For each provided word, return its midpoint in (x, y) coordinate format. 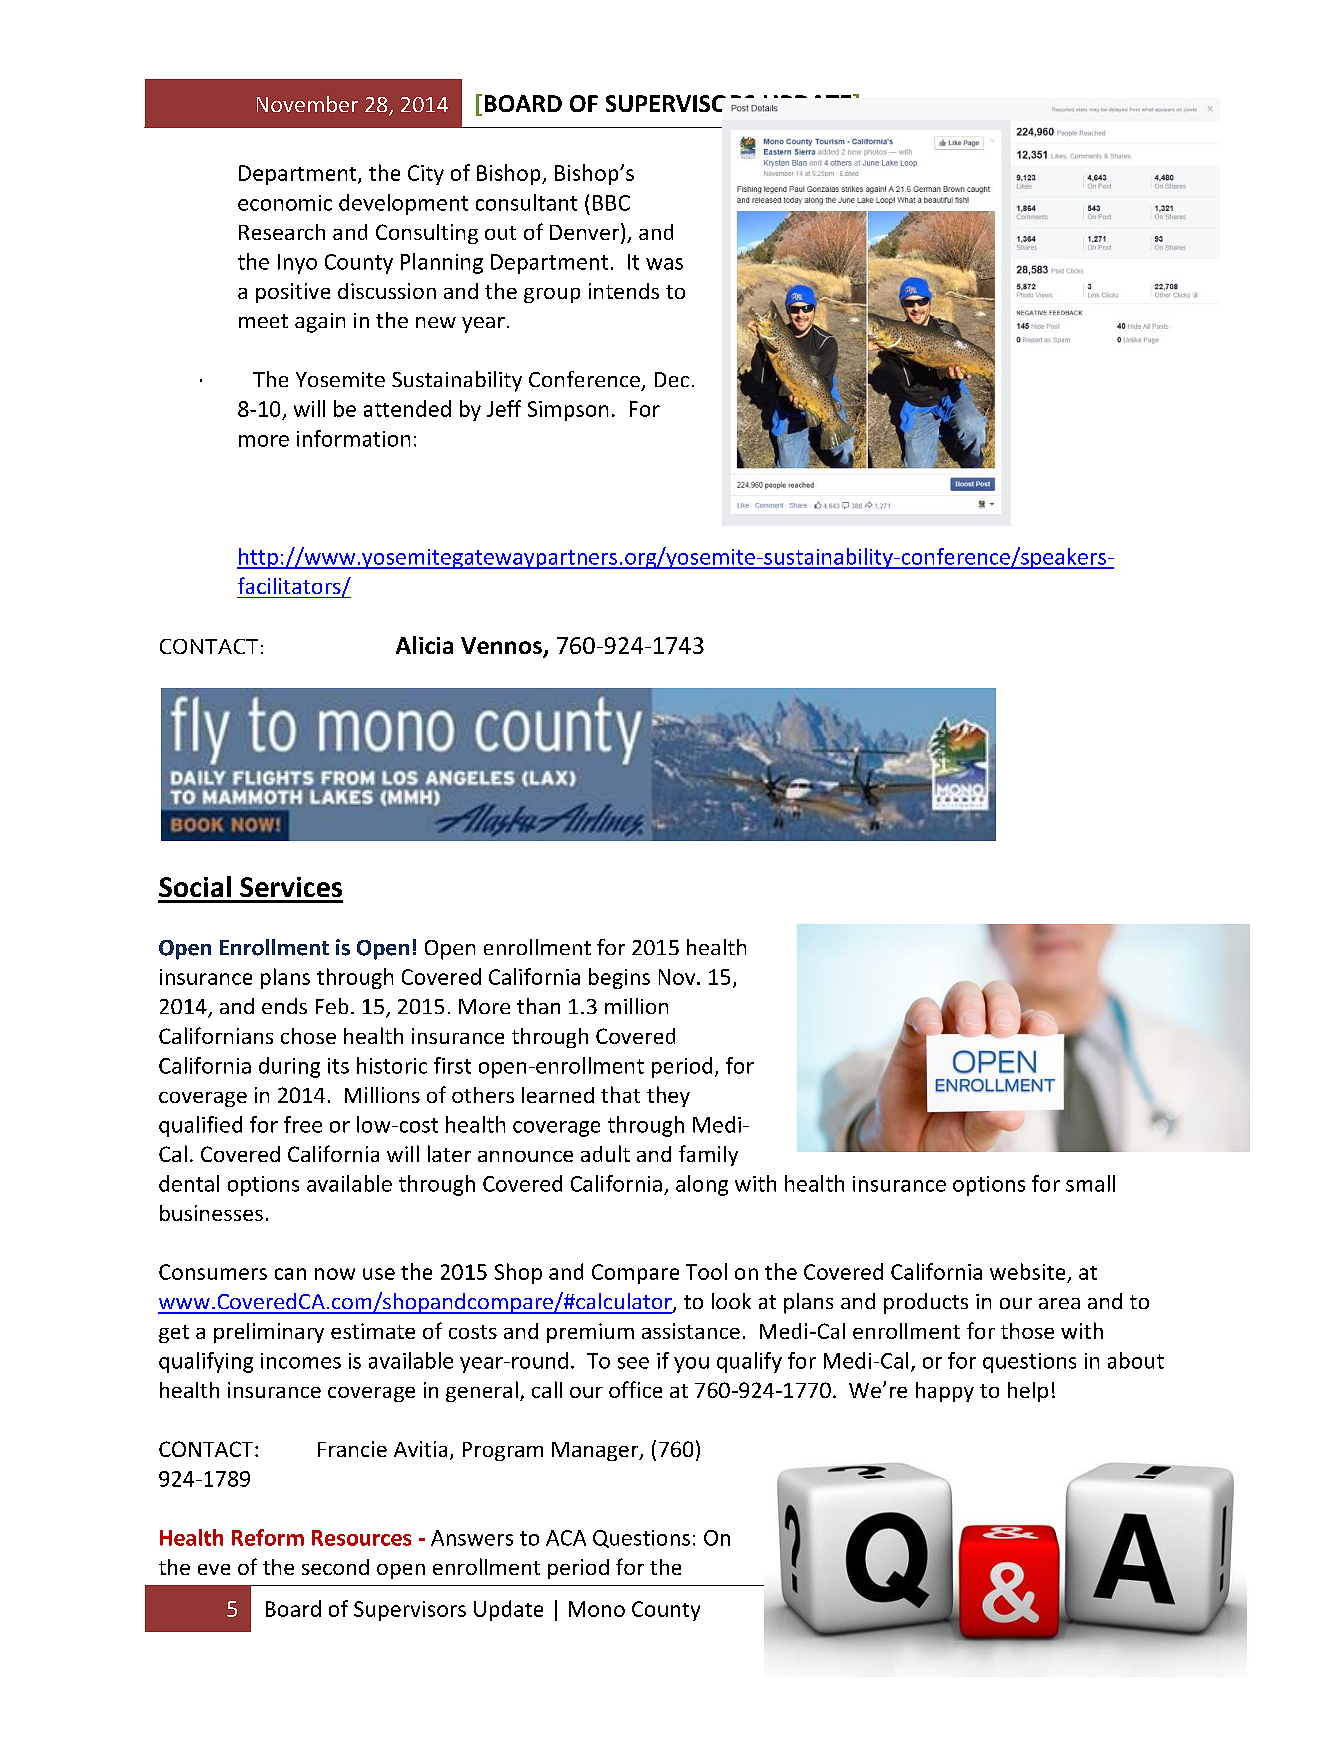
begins (619, 978)
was (664, 264)
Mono (597, 1609)
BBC (611, 203)
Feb (332, 1006)
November (307, 104)
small (1090, 1183)
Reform (268, 1537)
